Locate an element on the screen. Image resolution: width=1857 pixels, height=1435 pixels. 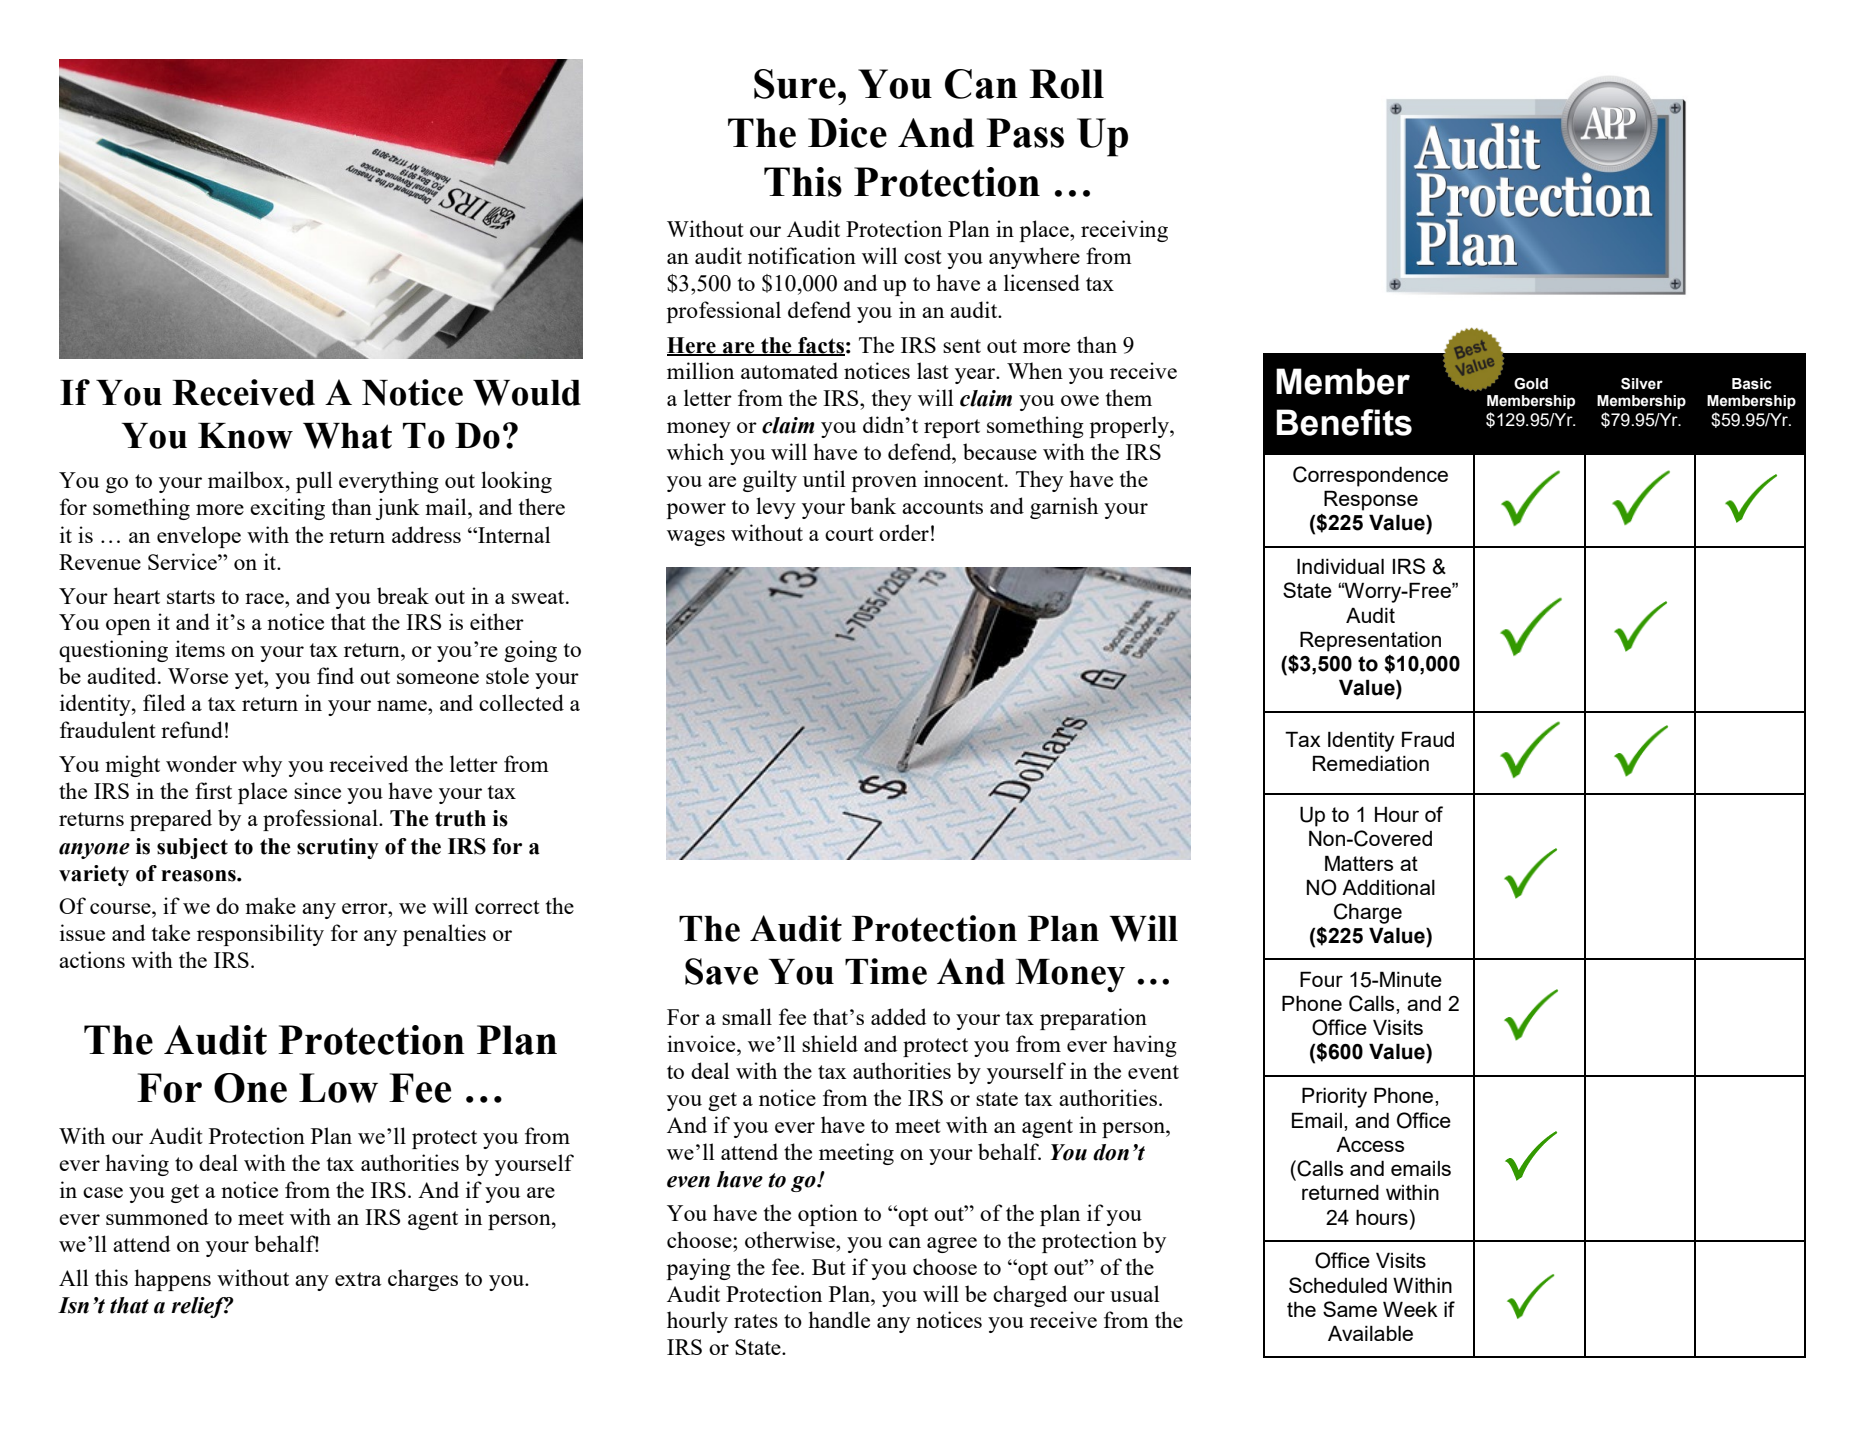
Time is located at coordinates (886, 971).
